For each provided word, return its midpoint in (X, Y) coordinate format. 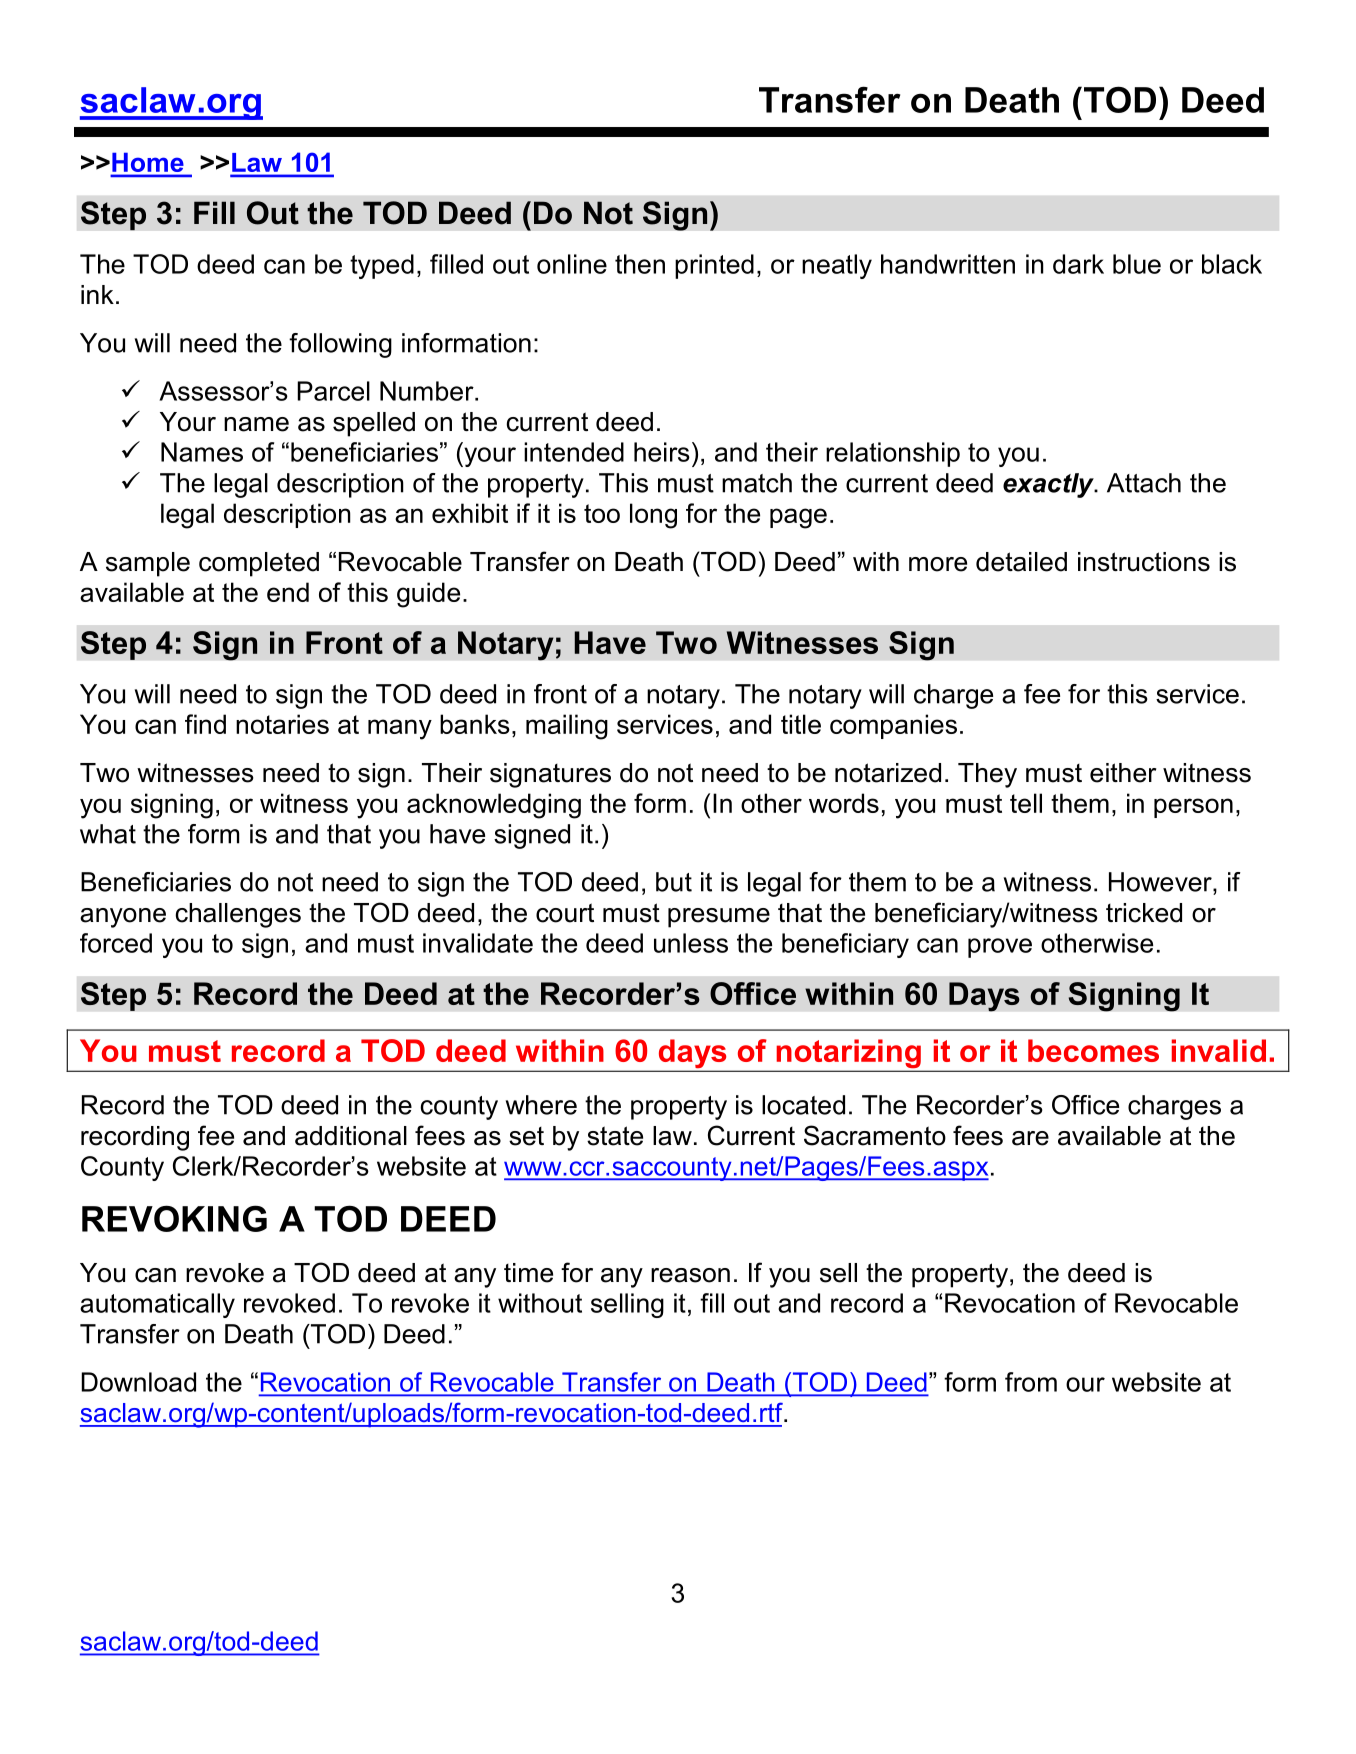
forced (116, 943)
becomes (1093, 1050)
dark (1078, 264)
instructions (1144, 562)
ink (97, 294)
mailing (567, 727)
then (640, 264)
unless (691, 943)
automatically (157, 1305)
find (205, 724)
